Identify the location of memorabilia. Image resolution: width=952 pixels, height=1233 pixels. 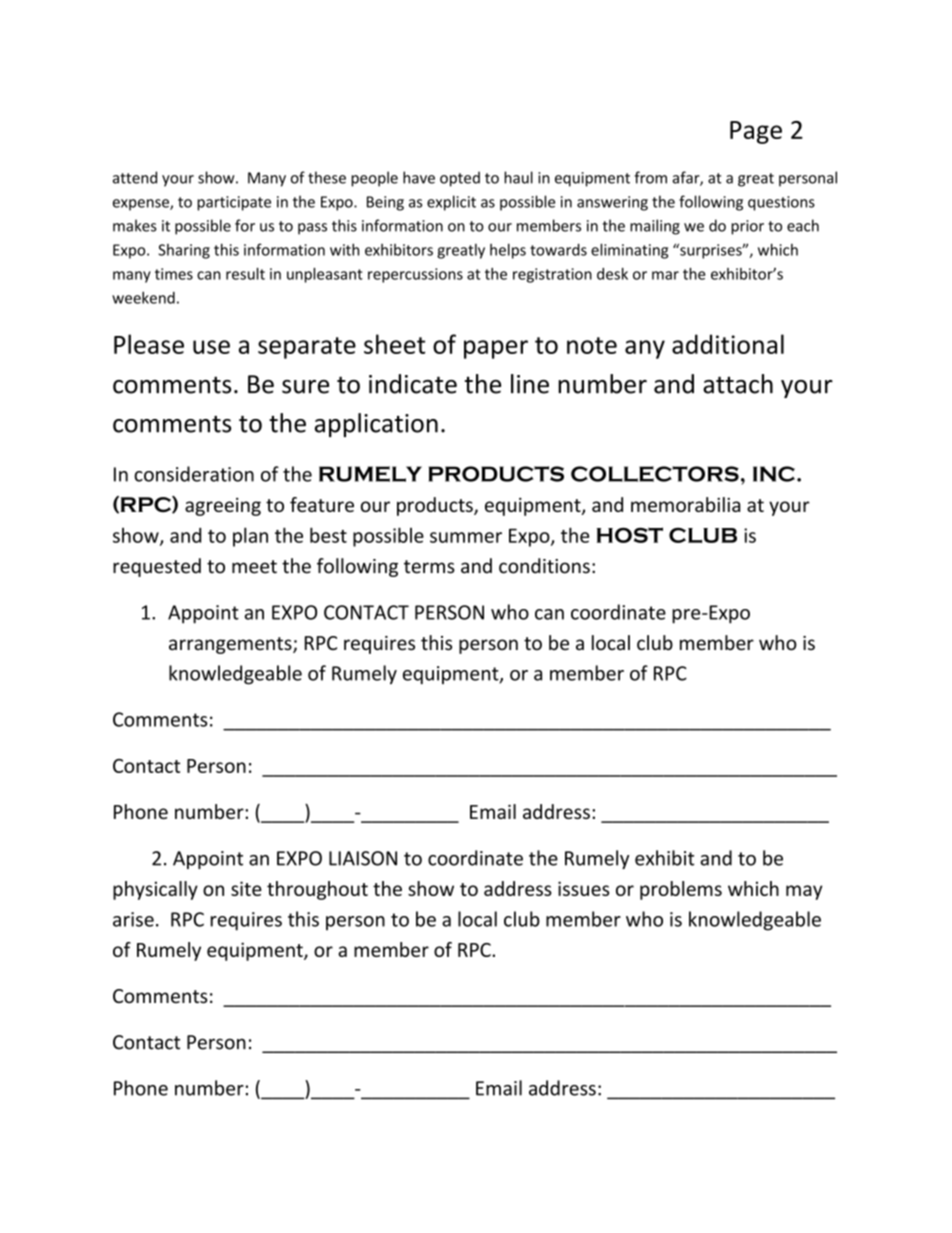
(685, 504).
